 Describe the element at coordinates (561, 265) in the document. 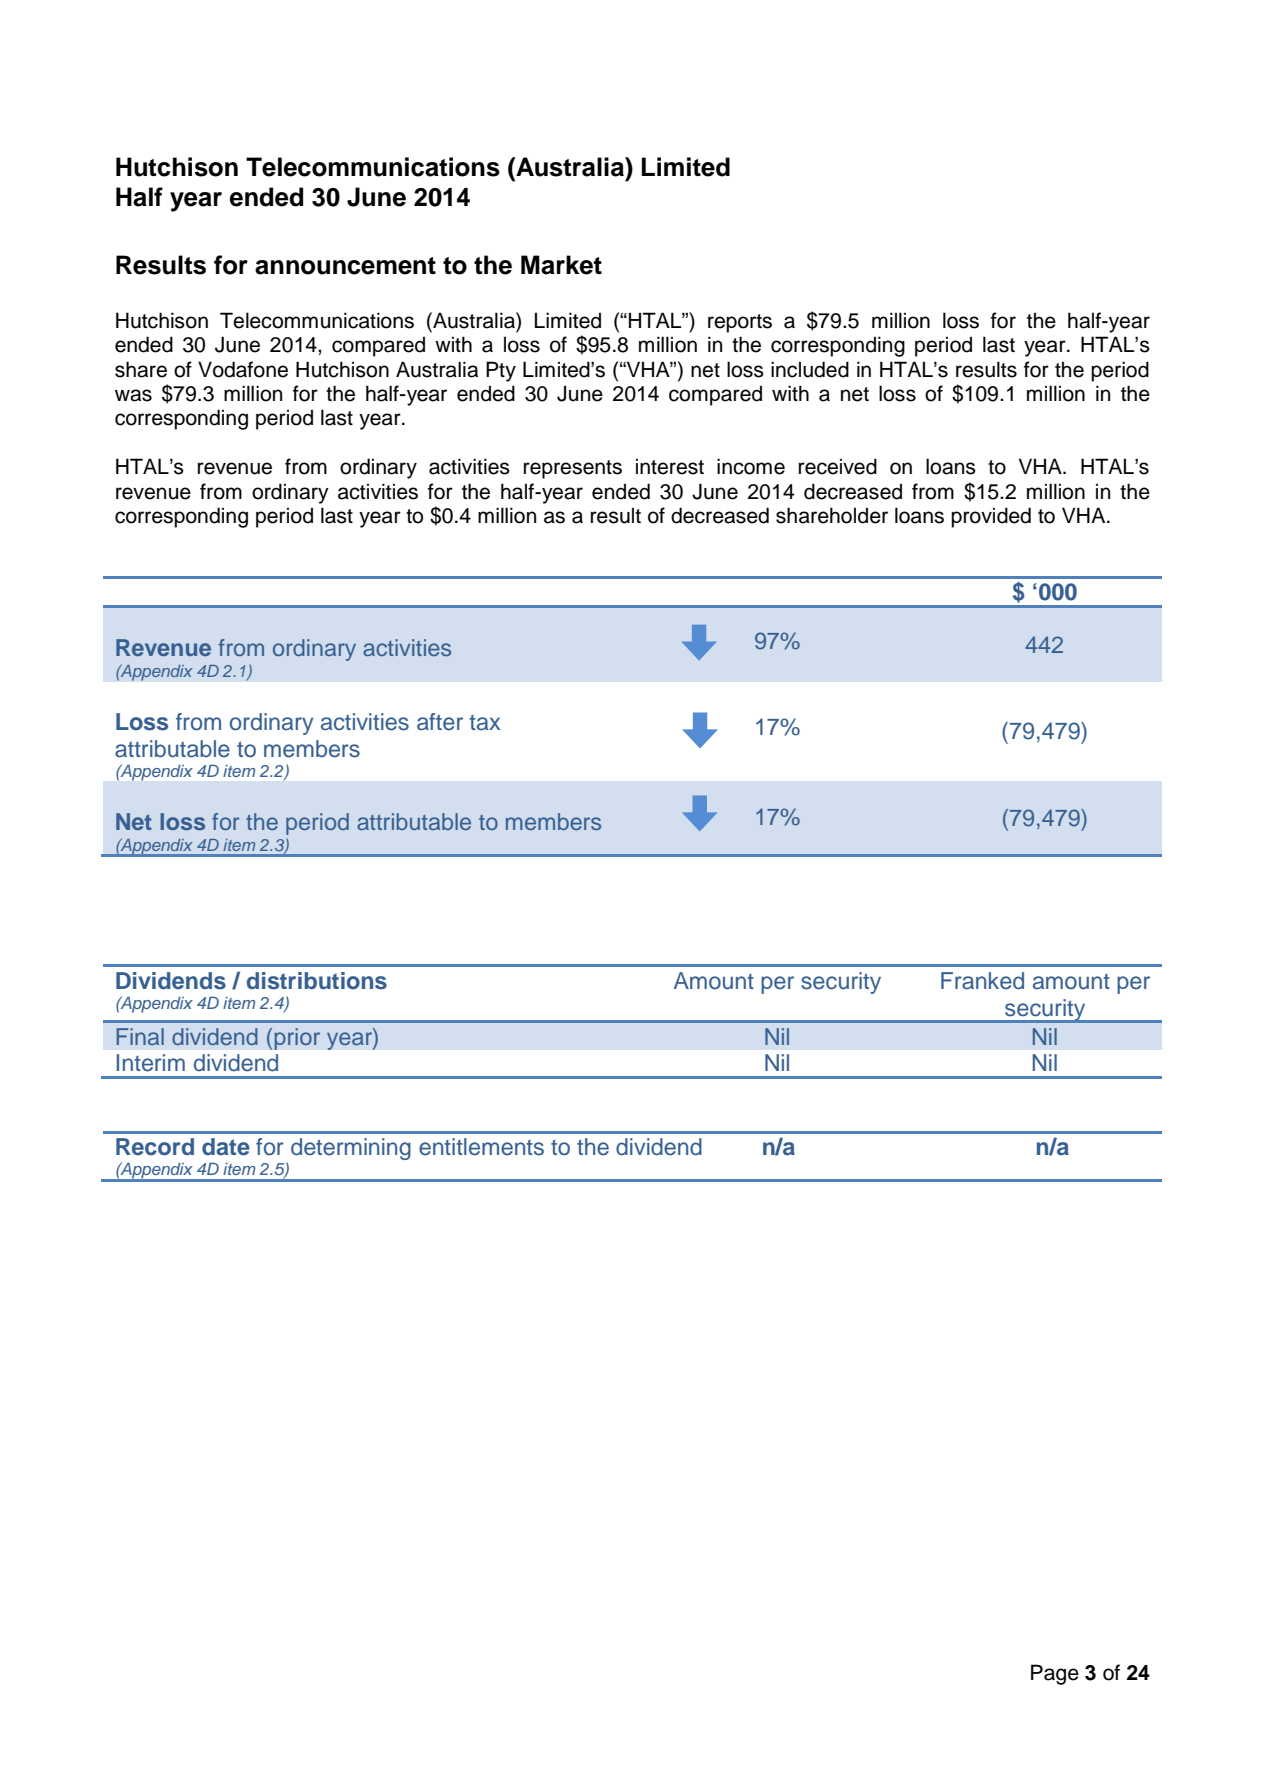

I see `Market` at that location.
